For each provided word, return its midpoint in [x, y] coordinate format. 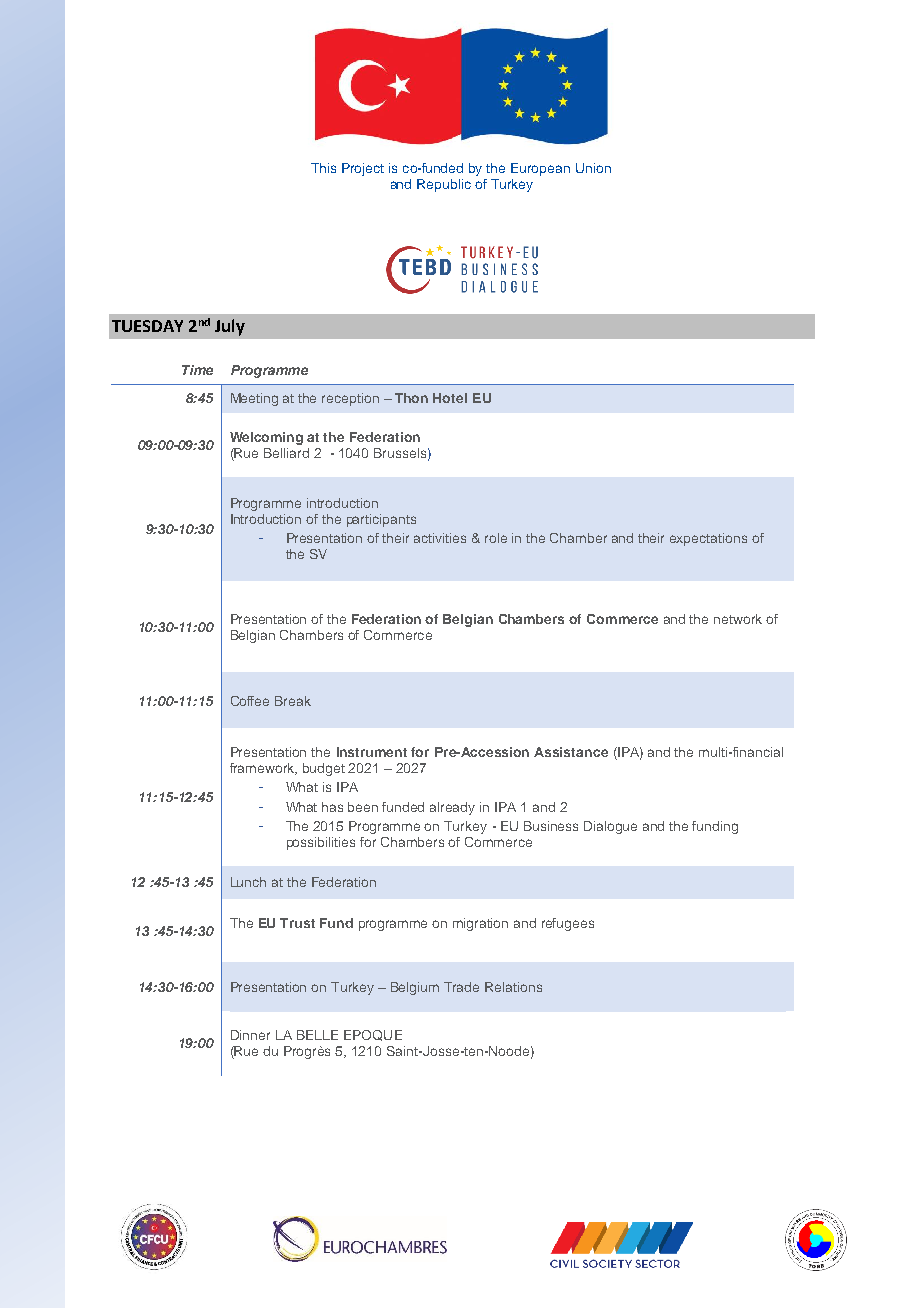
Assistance [571, 752]
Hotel [450, 398]
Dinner [250, 1035]
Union [593, 168]
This [323, 168]
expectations [708, 539]
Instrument [372, 752]
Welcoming [266, 438]
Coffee [250, 701]
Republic [444, 185]
